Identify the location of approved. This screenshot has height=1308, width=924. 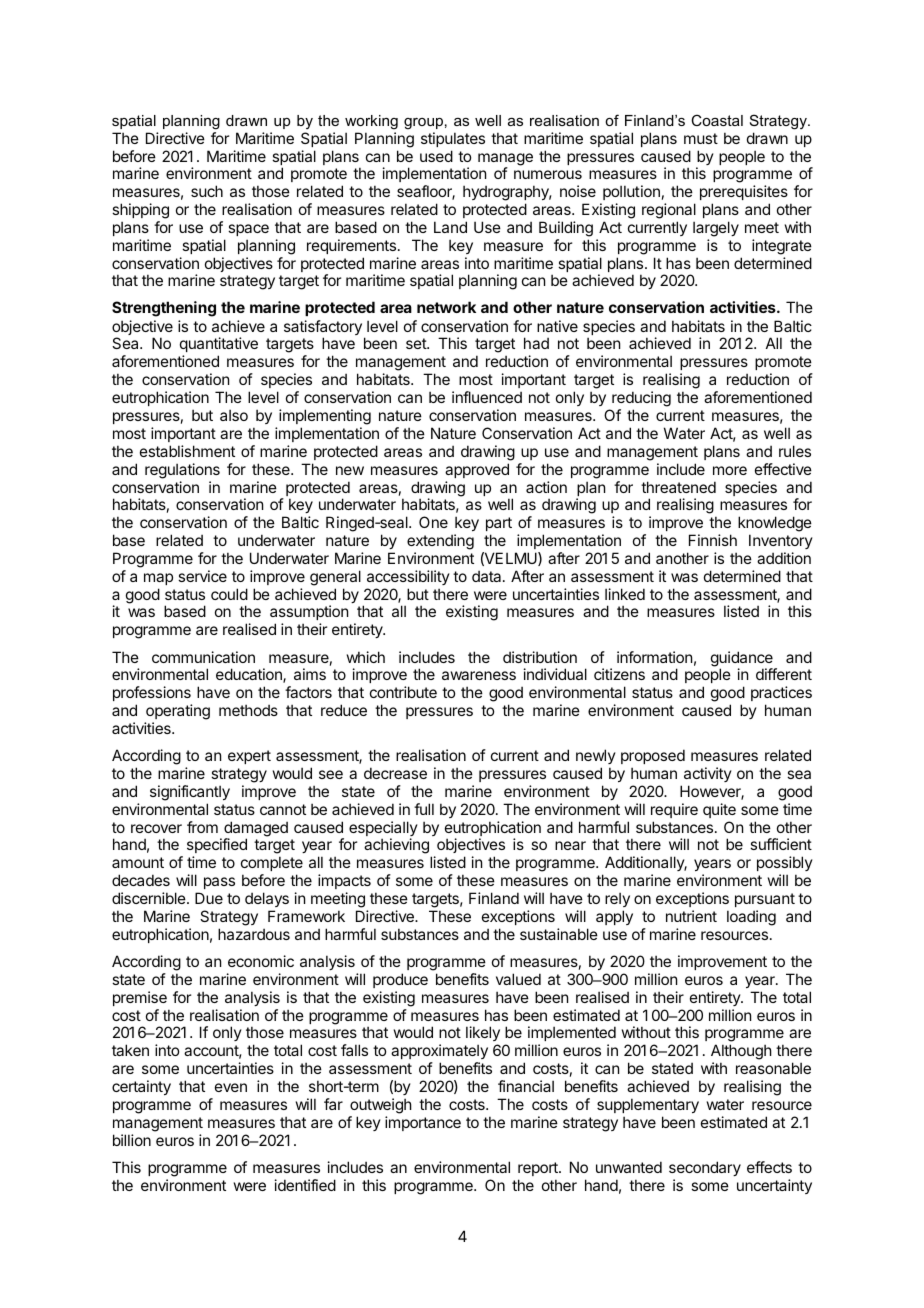
(477, 470).
